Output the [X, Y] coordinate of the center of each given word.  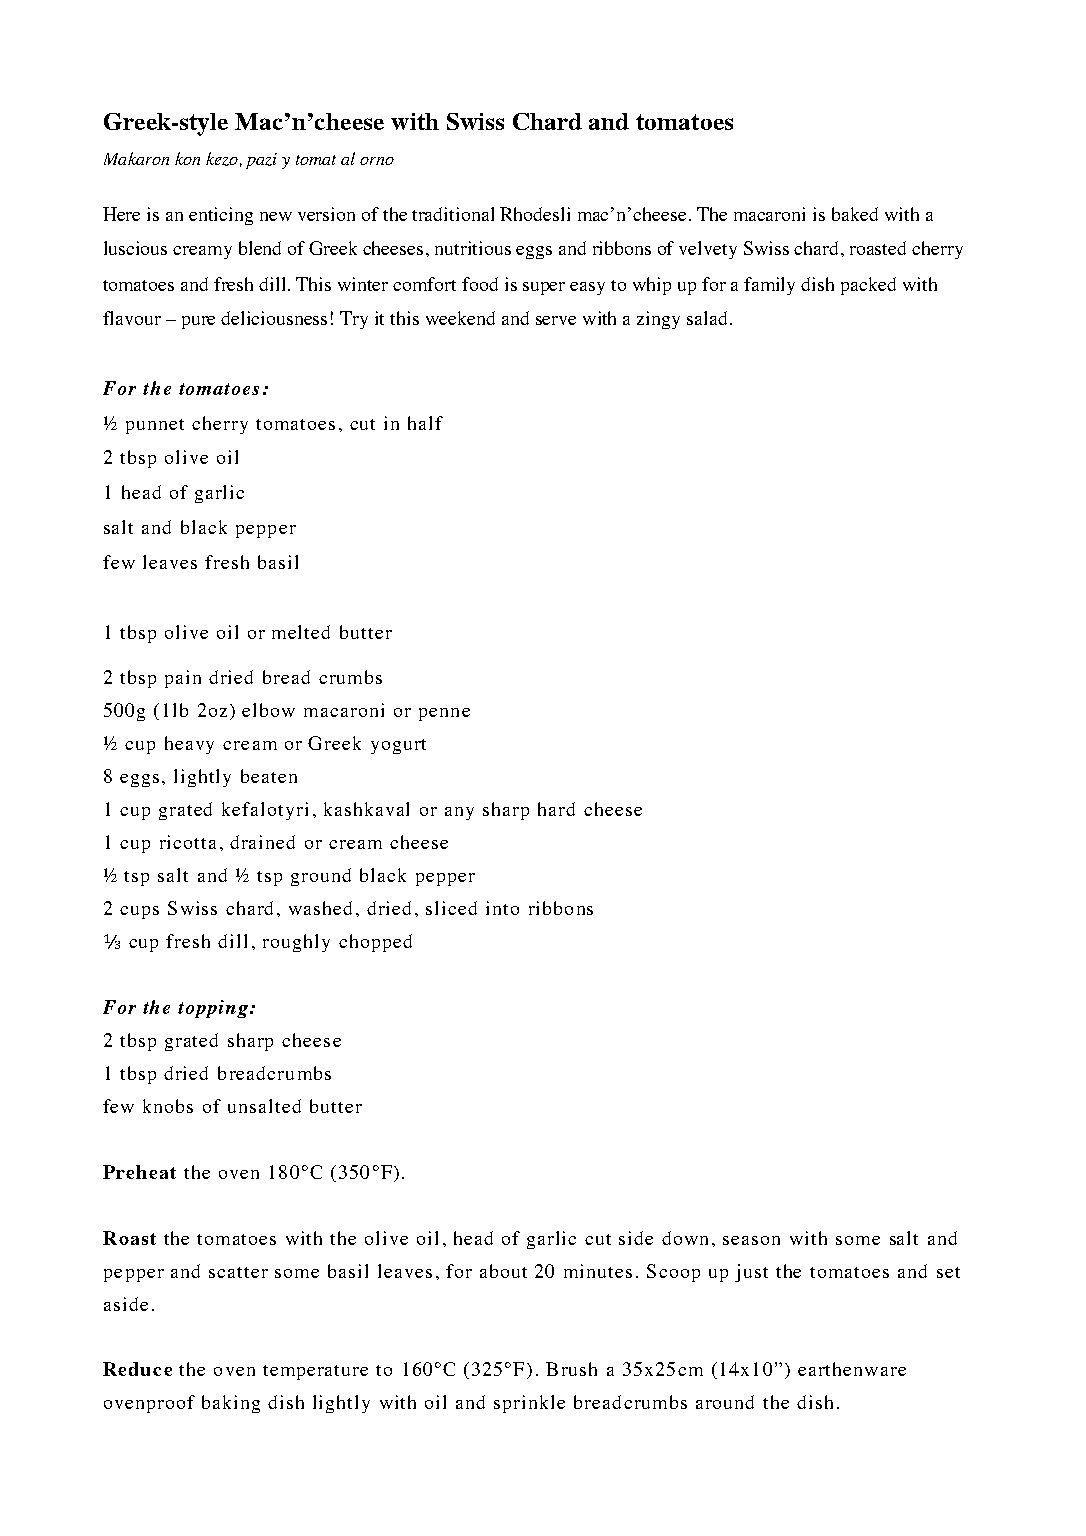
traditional [453, 214]
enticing [221, 216]
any [459, 813]
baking [231, 1404]
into [502, 908]
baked [855, 214]
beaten [269, 776]
